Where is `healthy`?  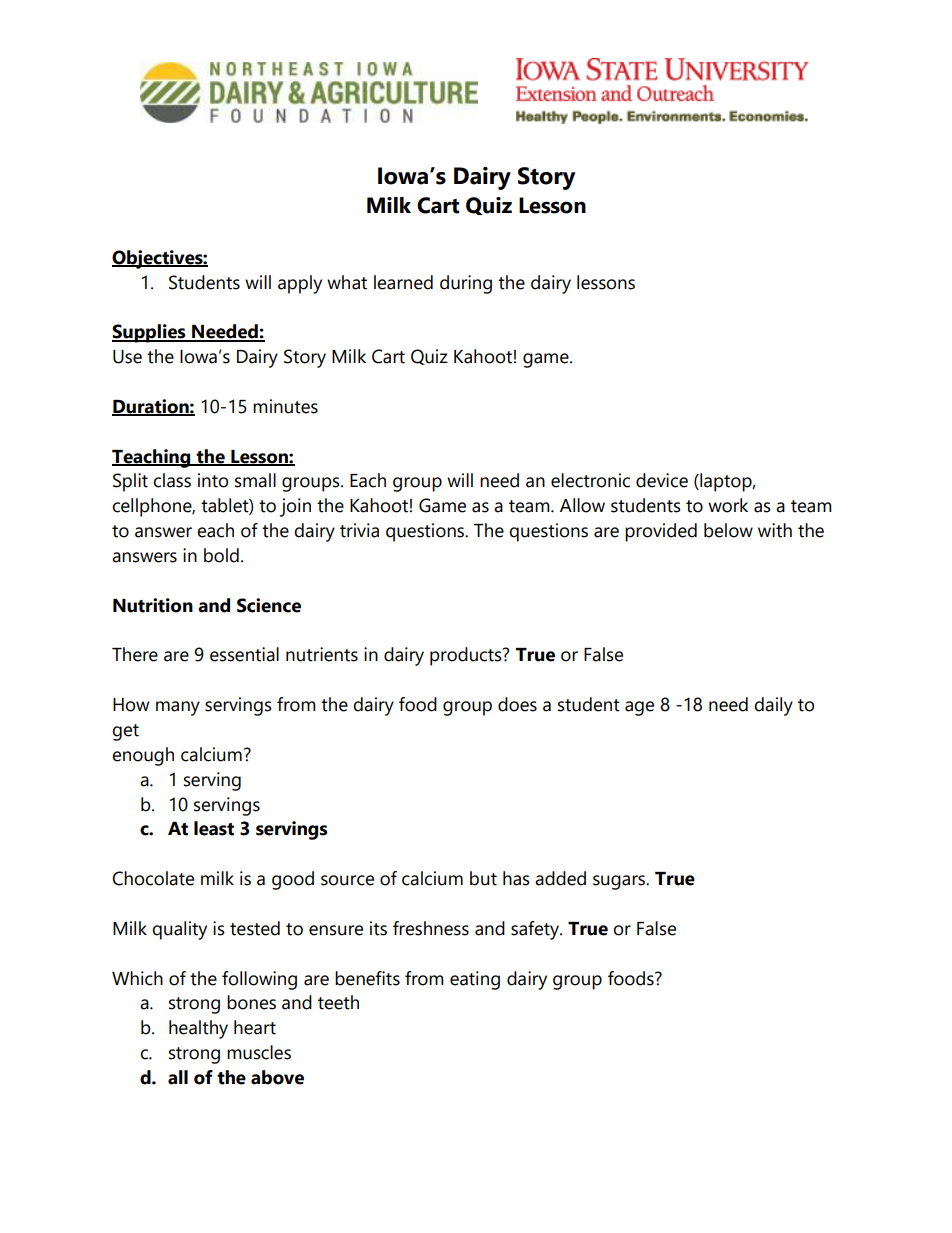
healthy is located at coordinates (198, 1029).
